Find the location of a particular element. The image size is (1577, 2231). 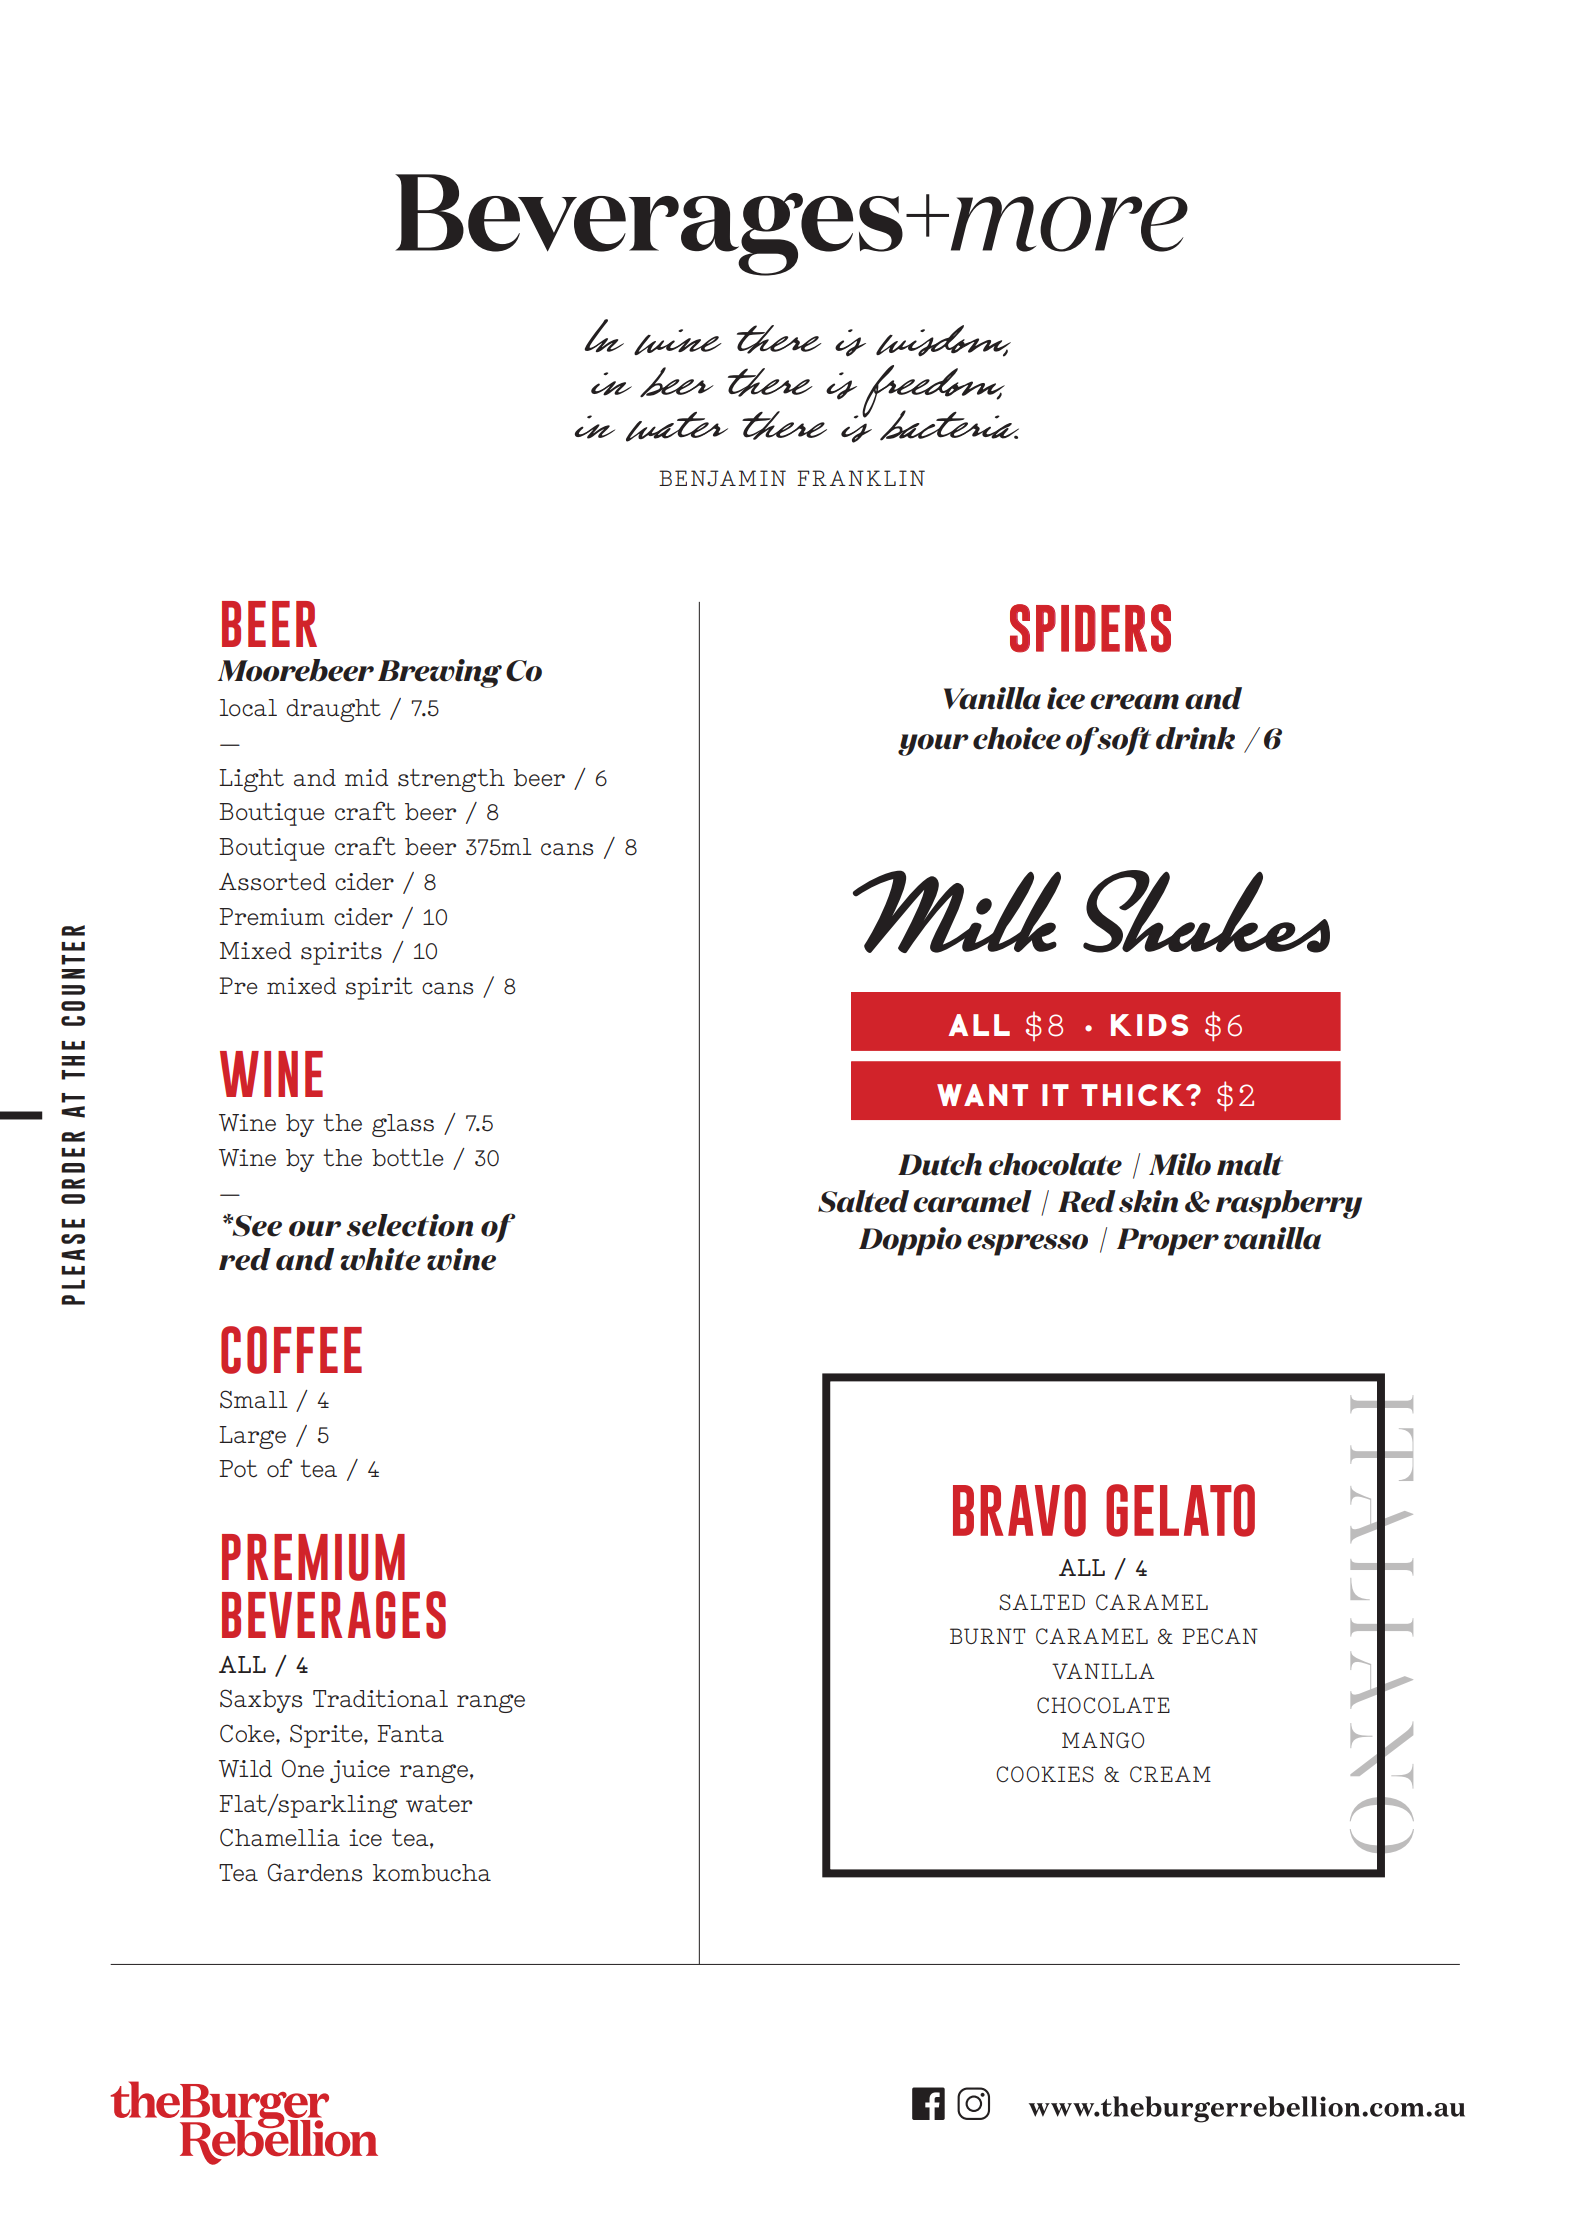

Gardens is located at coordinates (314, 1872).
